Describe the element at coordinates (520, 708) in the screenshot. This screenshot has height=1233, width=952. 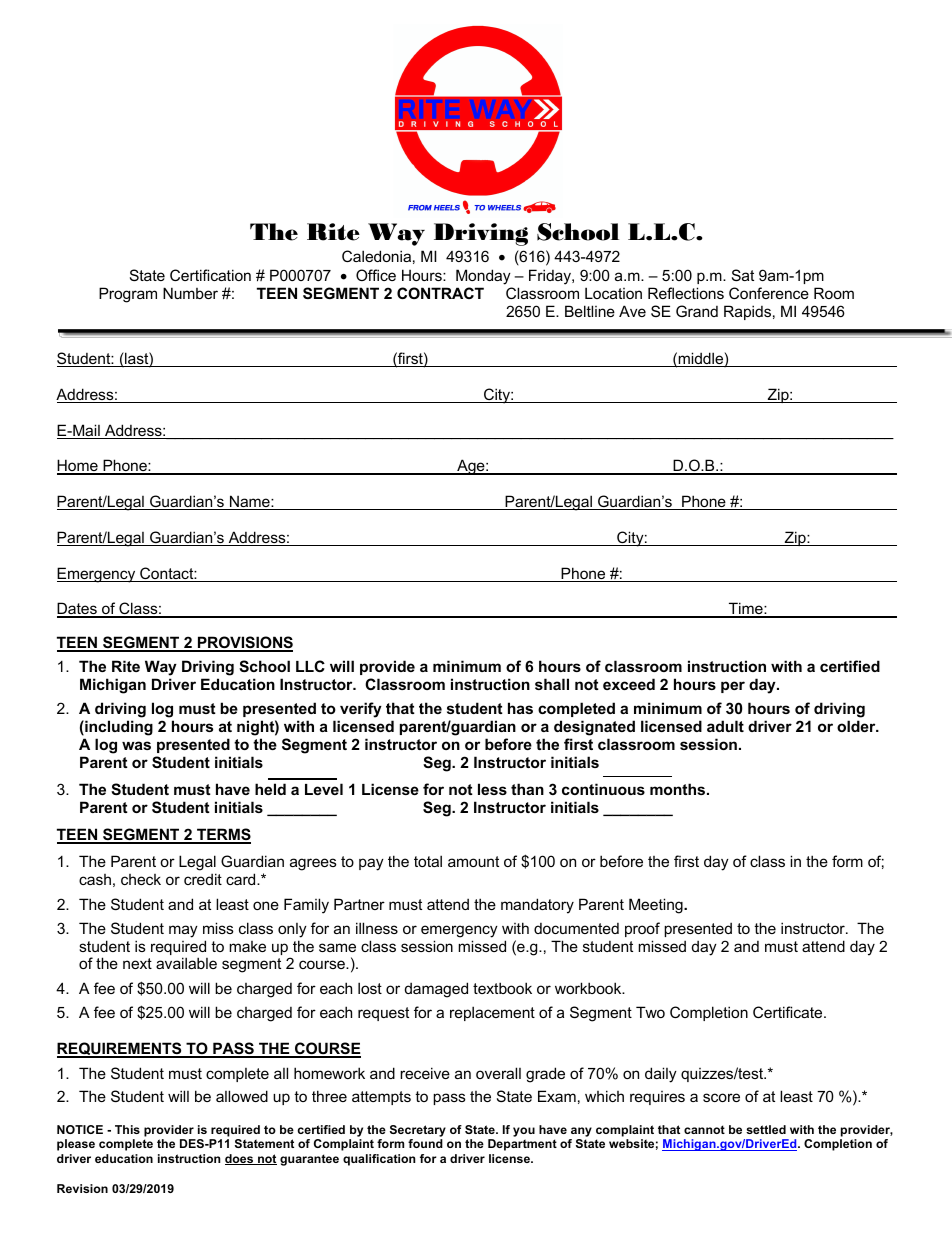
I see `has` at that location.
